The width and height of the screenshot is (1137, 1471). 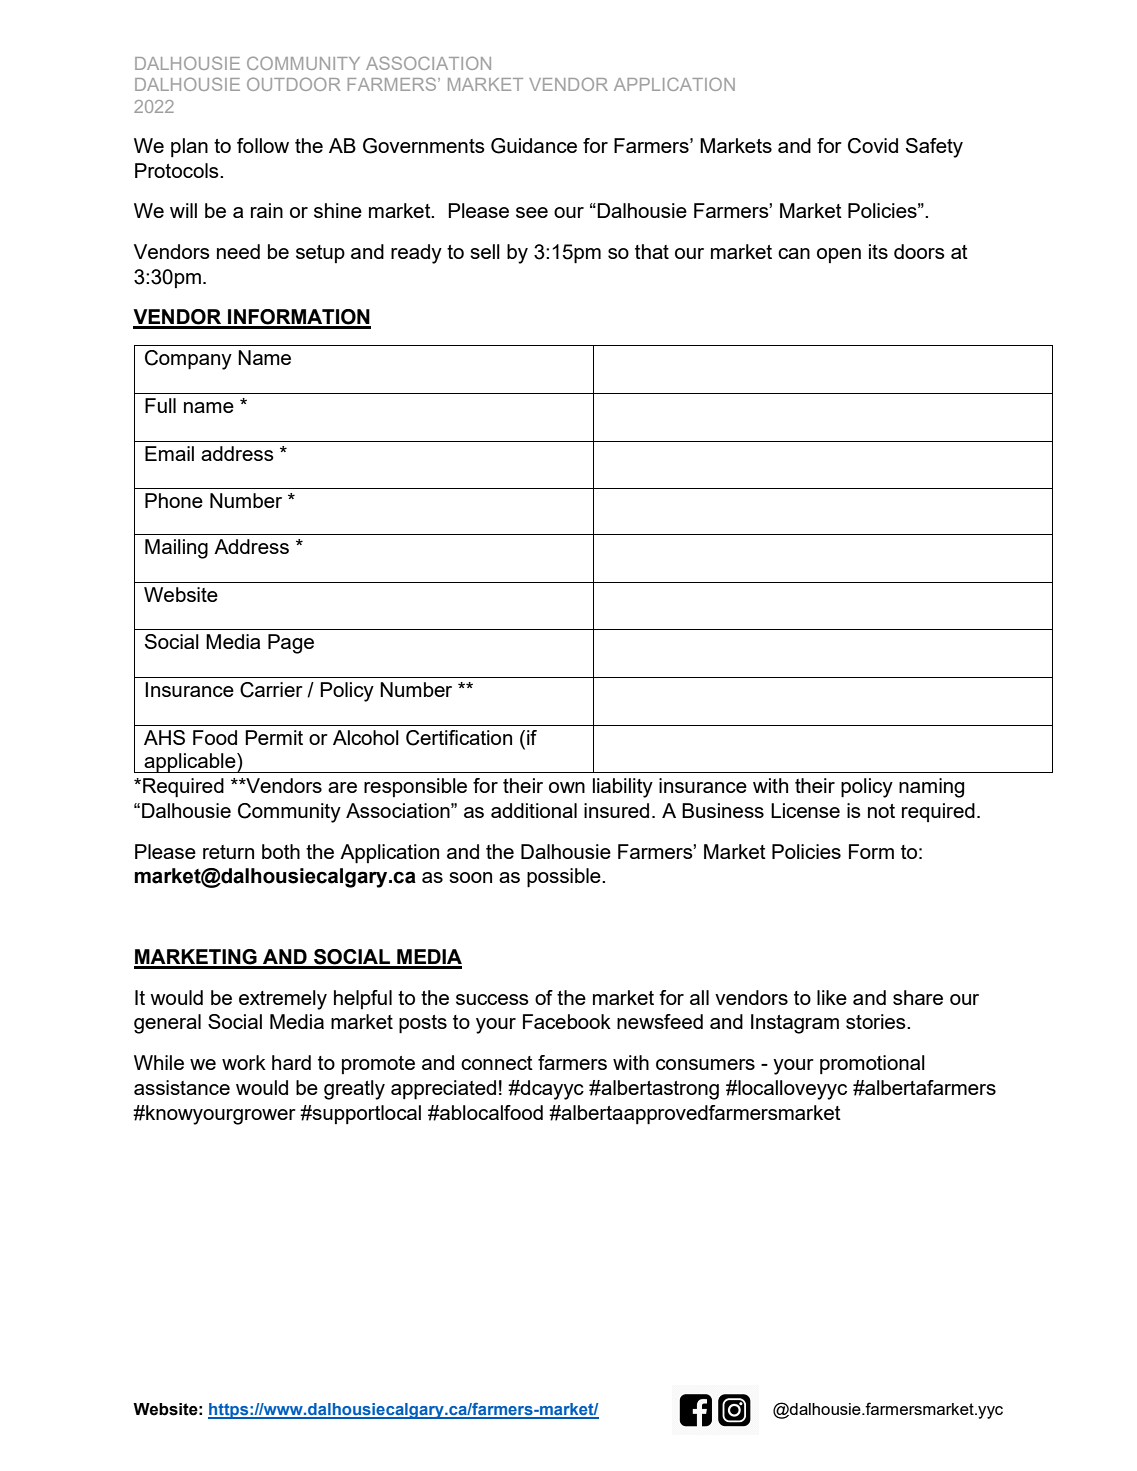 What do you see at coordinates (263, 145) in the screenshot?
I see `follow` at bounding box center [263, 145].
